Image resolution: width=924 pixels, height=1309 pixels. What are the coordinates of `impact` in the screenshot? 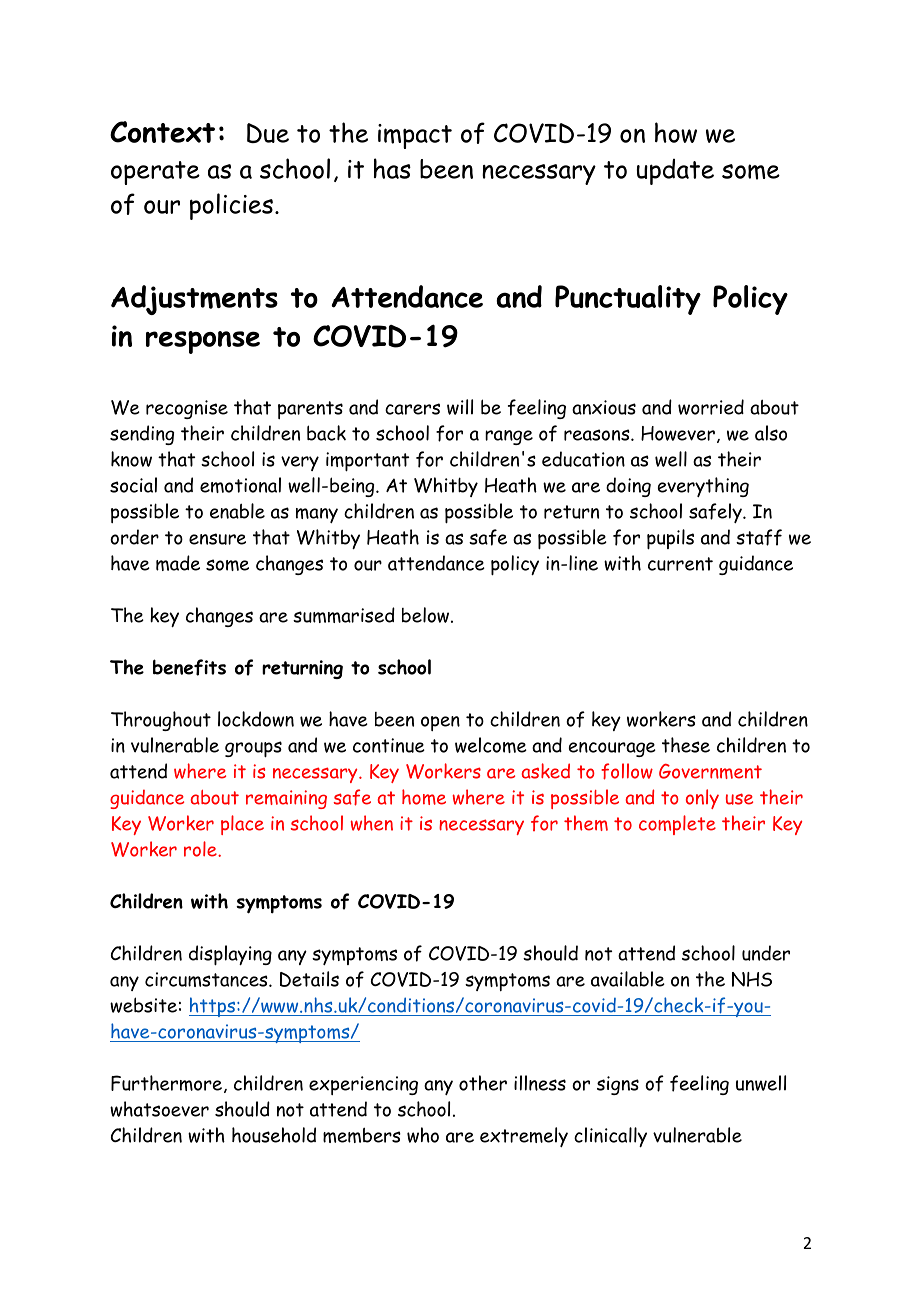 It's located at (415, 136).
